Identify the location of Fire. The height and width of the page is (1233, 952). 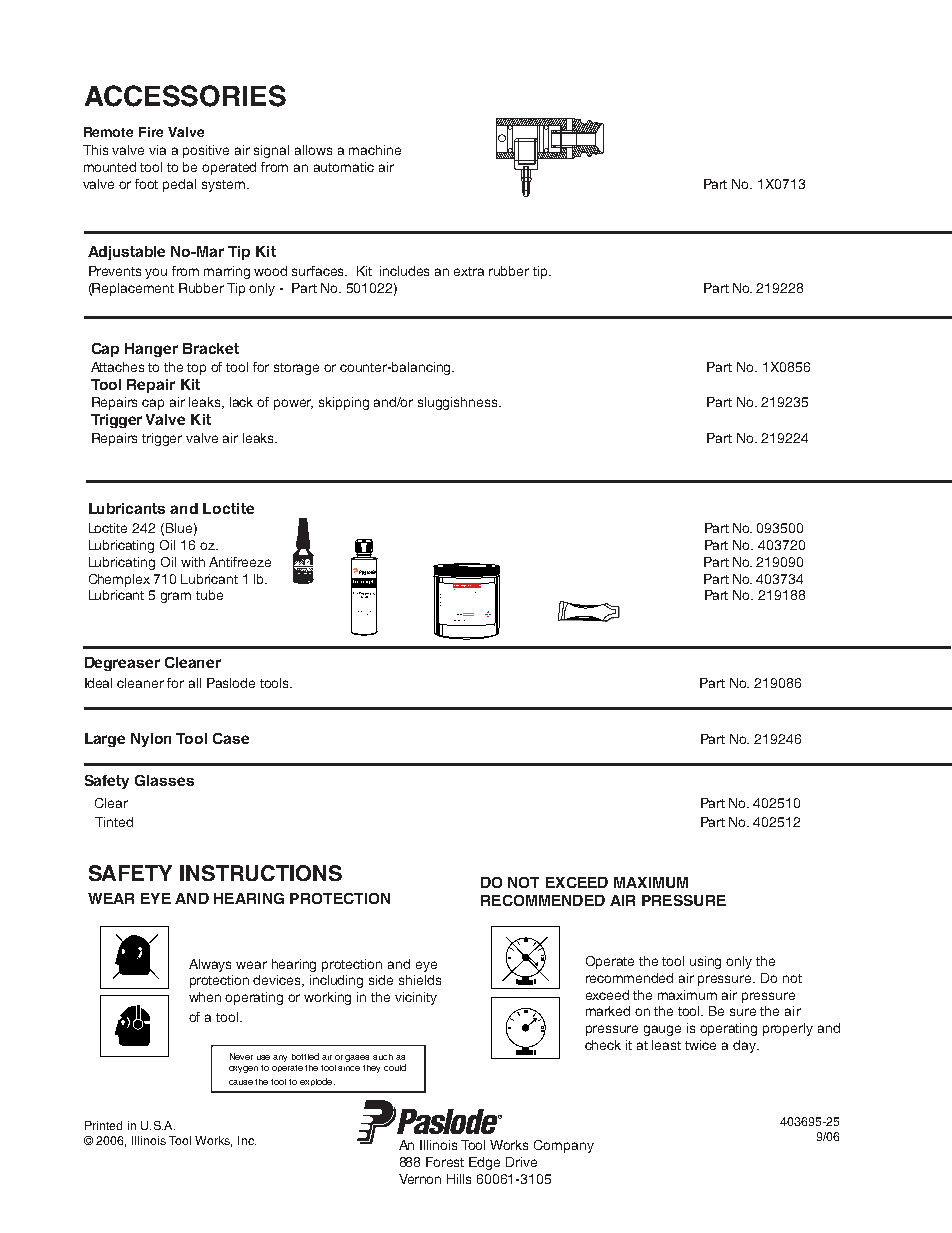
(151, 132).
